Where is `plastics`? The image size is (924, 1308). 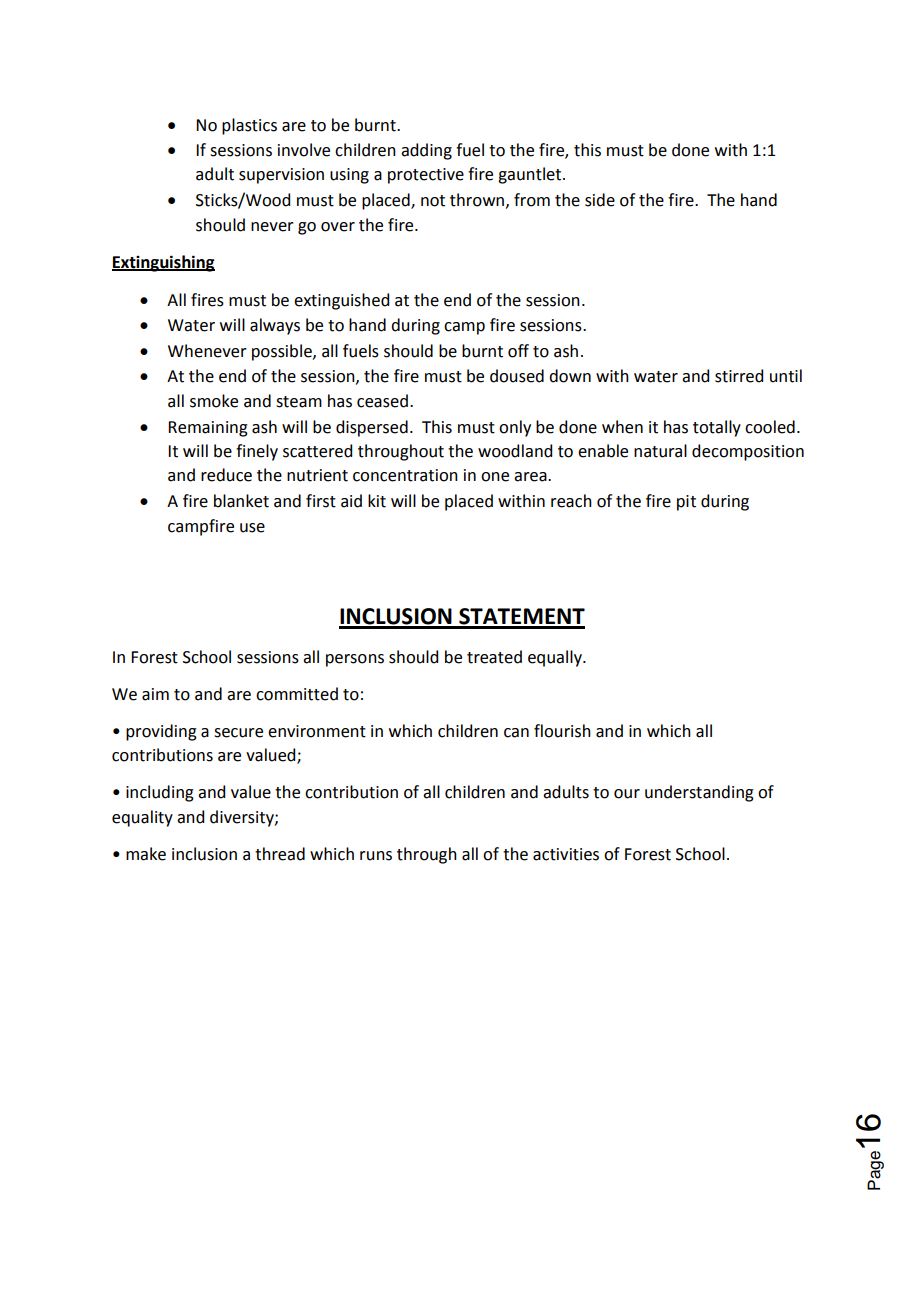 plastics is located at coordinates (249, 126).
